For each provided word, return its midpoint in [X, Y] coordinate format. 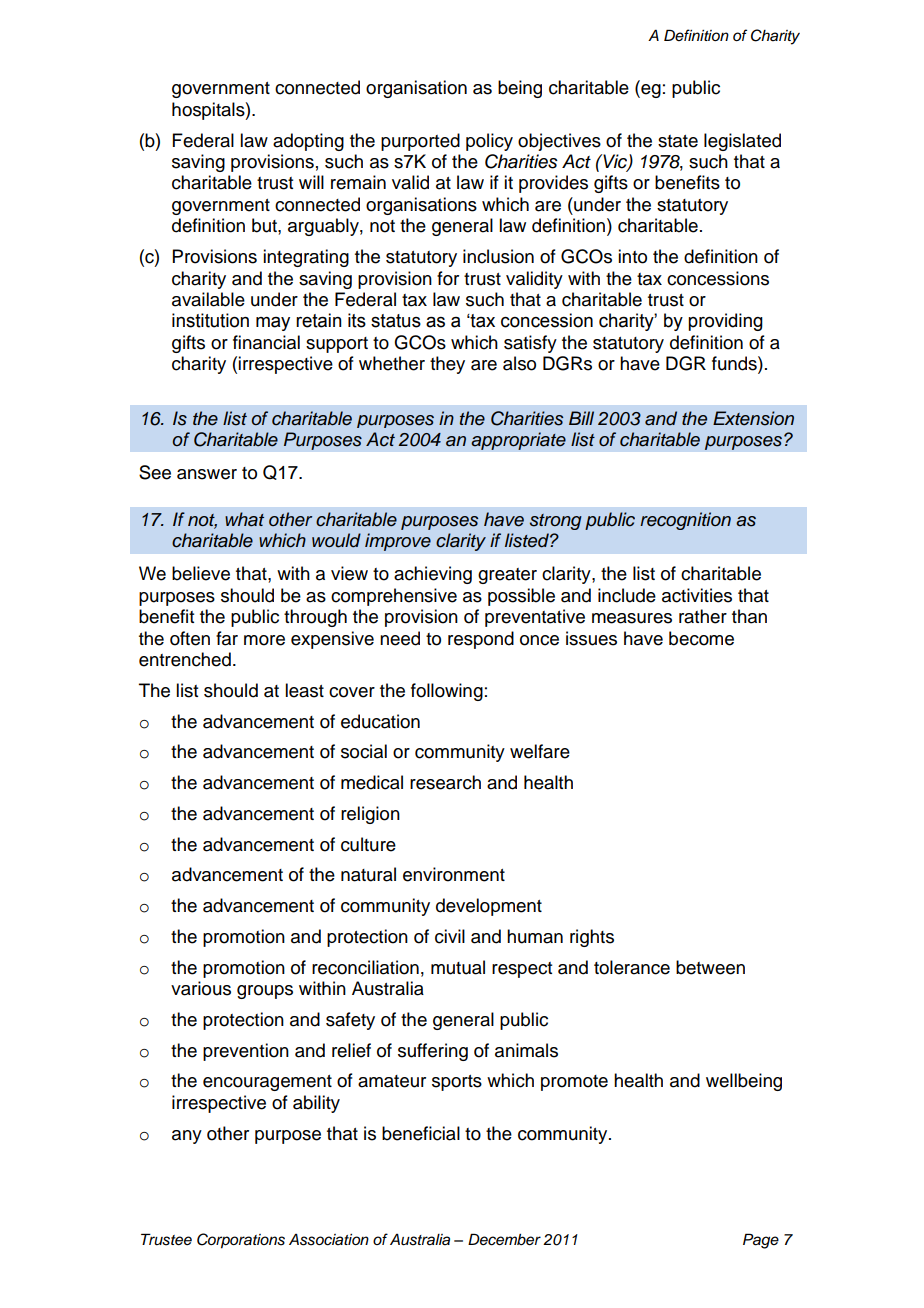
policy [489, 142]
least [304, 690]
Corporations [241, 1241]
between [710, 967]
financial [266, 342]
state [678, 141]
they [447, 365]
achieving [433, 575]
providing [725, 322]
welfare [540, 751]
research [445, 782]
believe [201, 573]
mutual [458, 967]
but [265, 225]
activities [697, 595]
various [201, 988]
